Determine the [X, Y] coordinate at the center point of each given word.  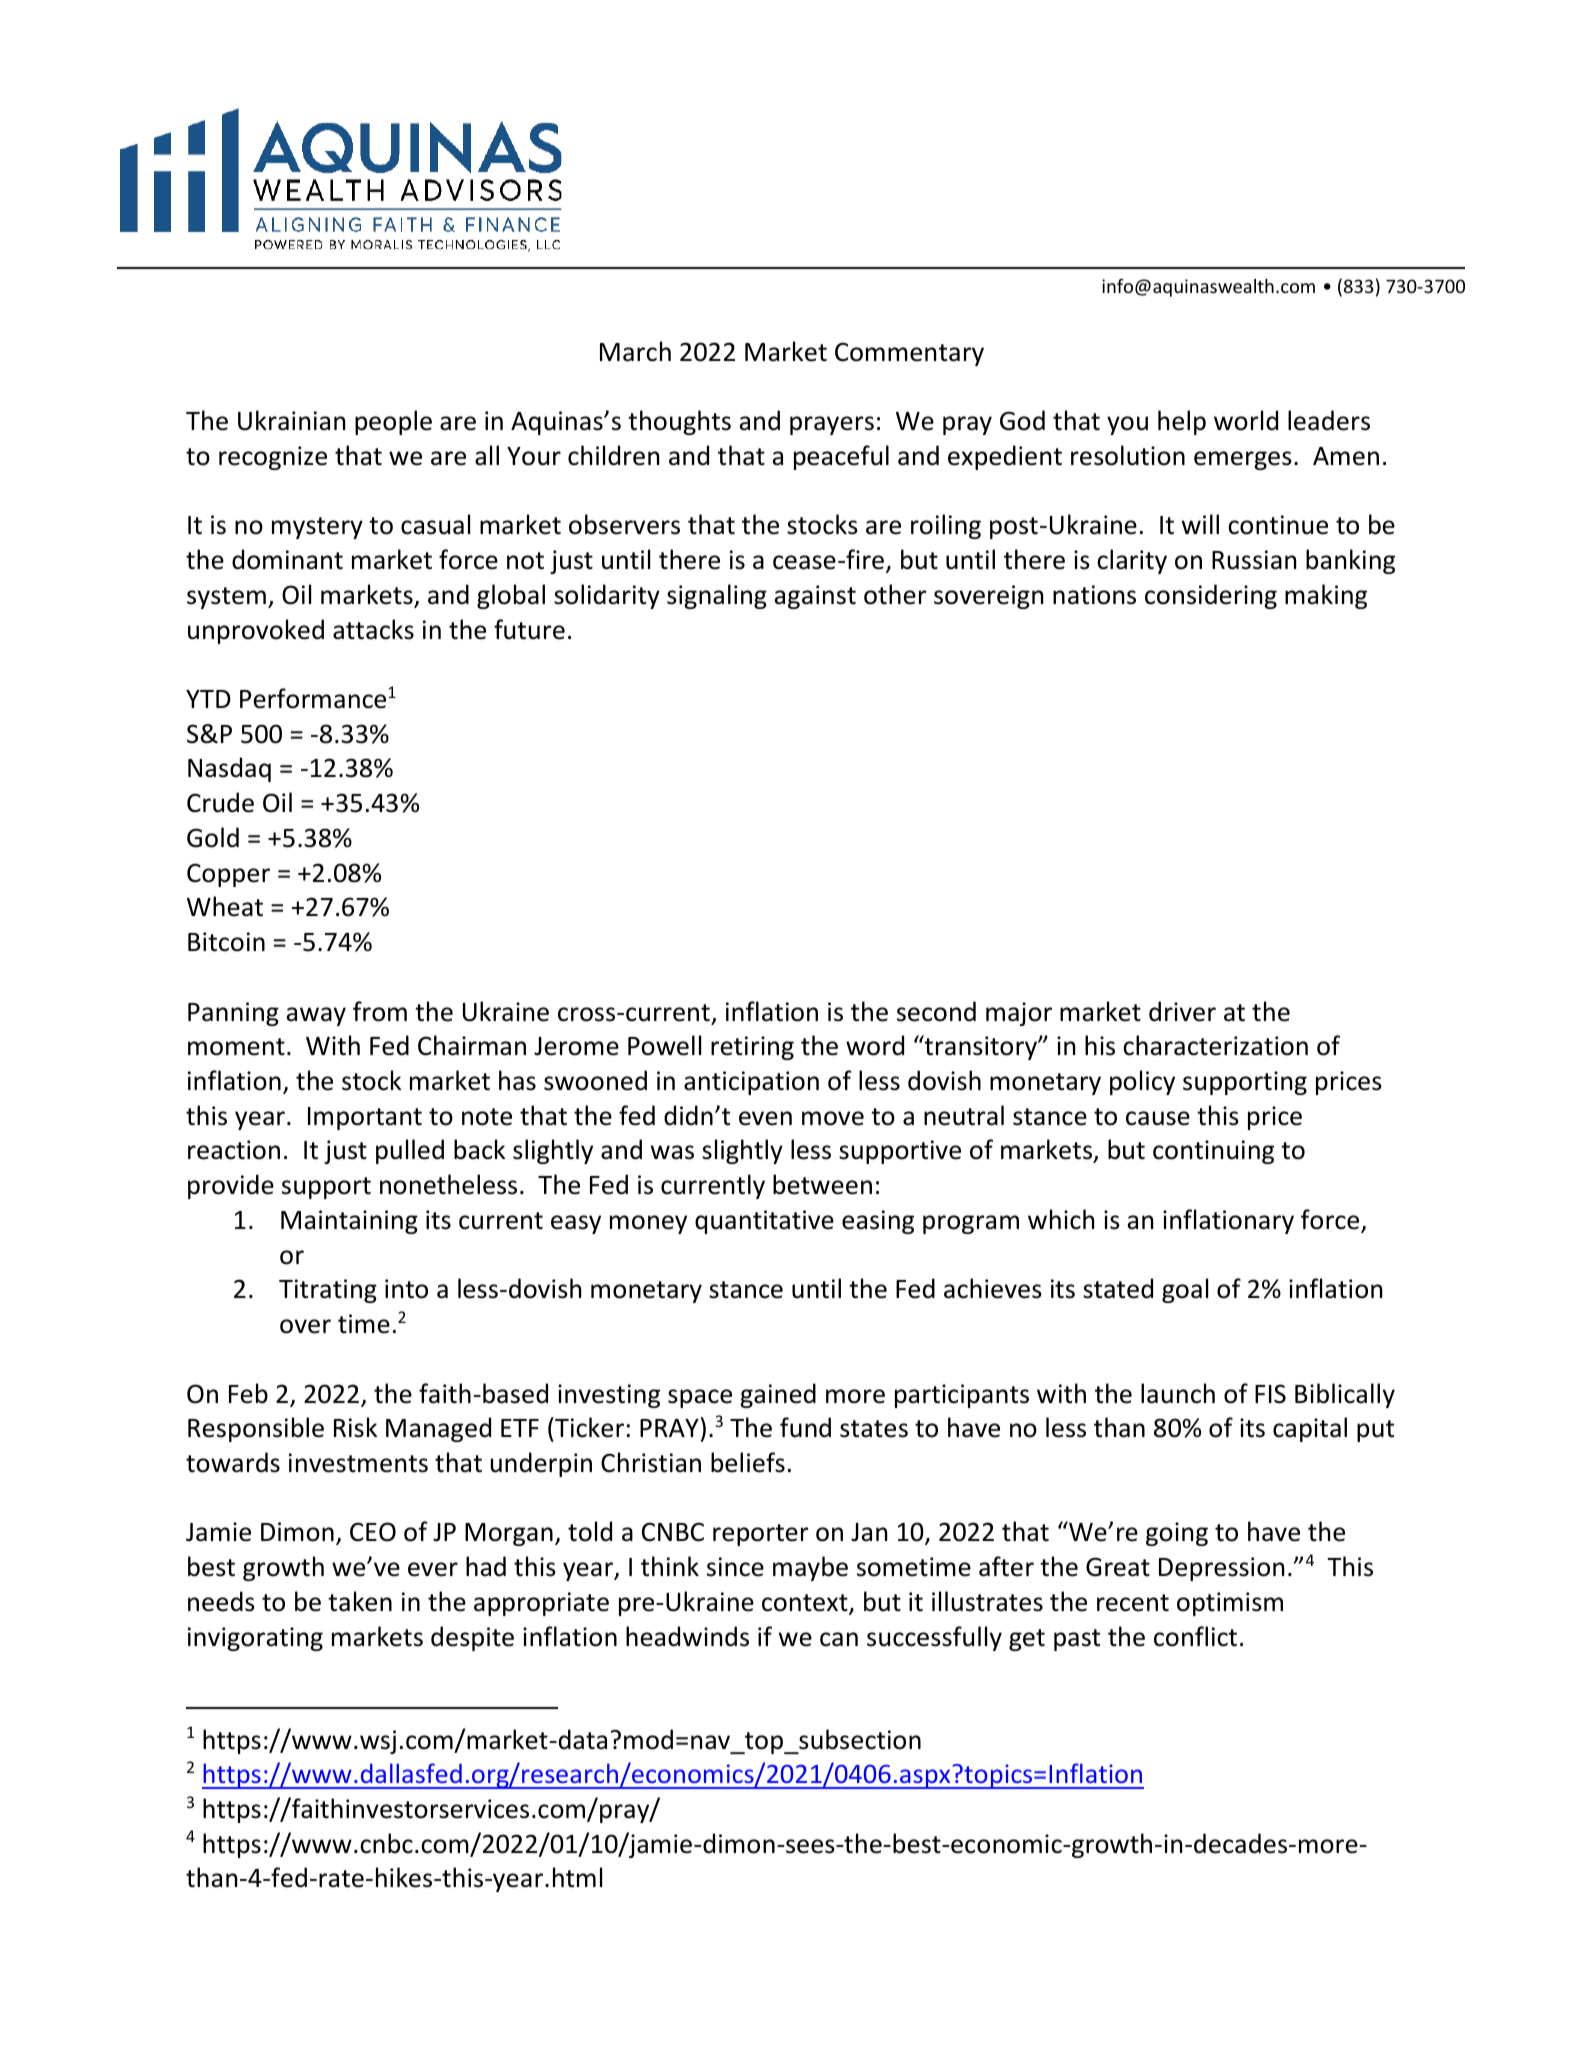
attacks [373, 629]
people [393, 422]
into [406, 1289]
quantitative [764, 1222]
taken [360, 1601]
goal [1185, 1290]
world [1246, 420]
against [815, 597]
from [380, 1011]
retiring [752, 1048]
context [806, 1604]
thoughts [679, 422]
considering [1211, 596]
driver [1182, 1011]
